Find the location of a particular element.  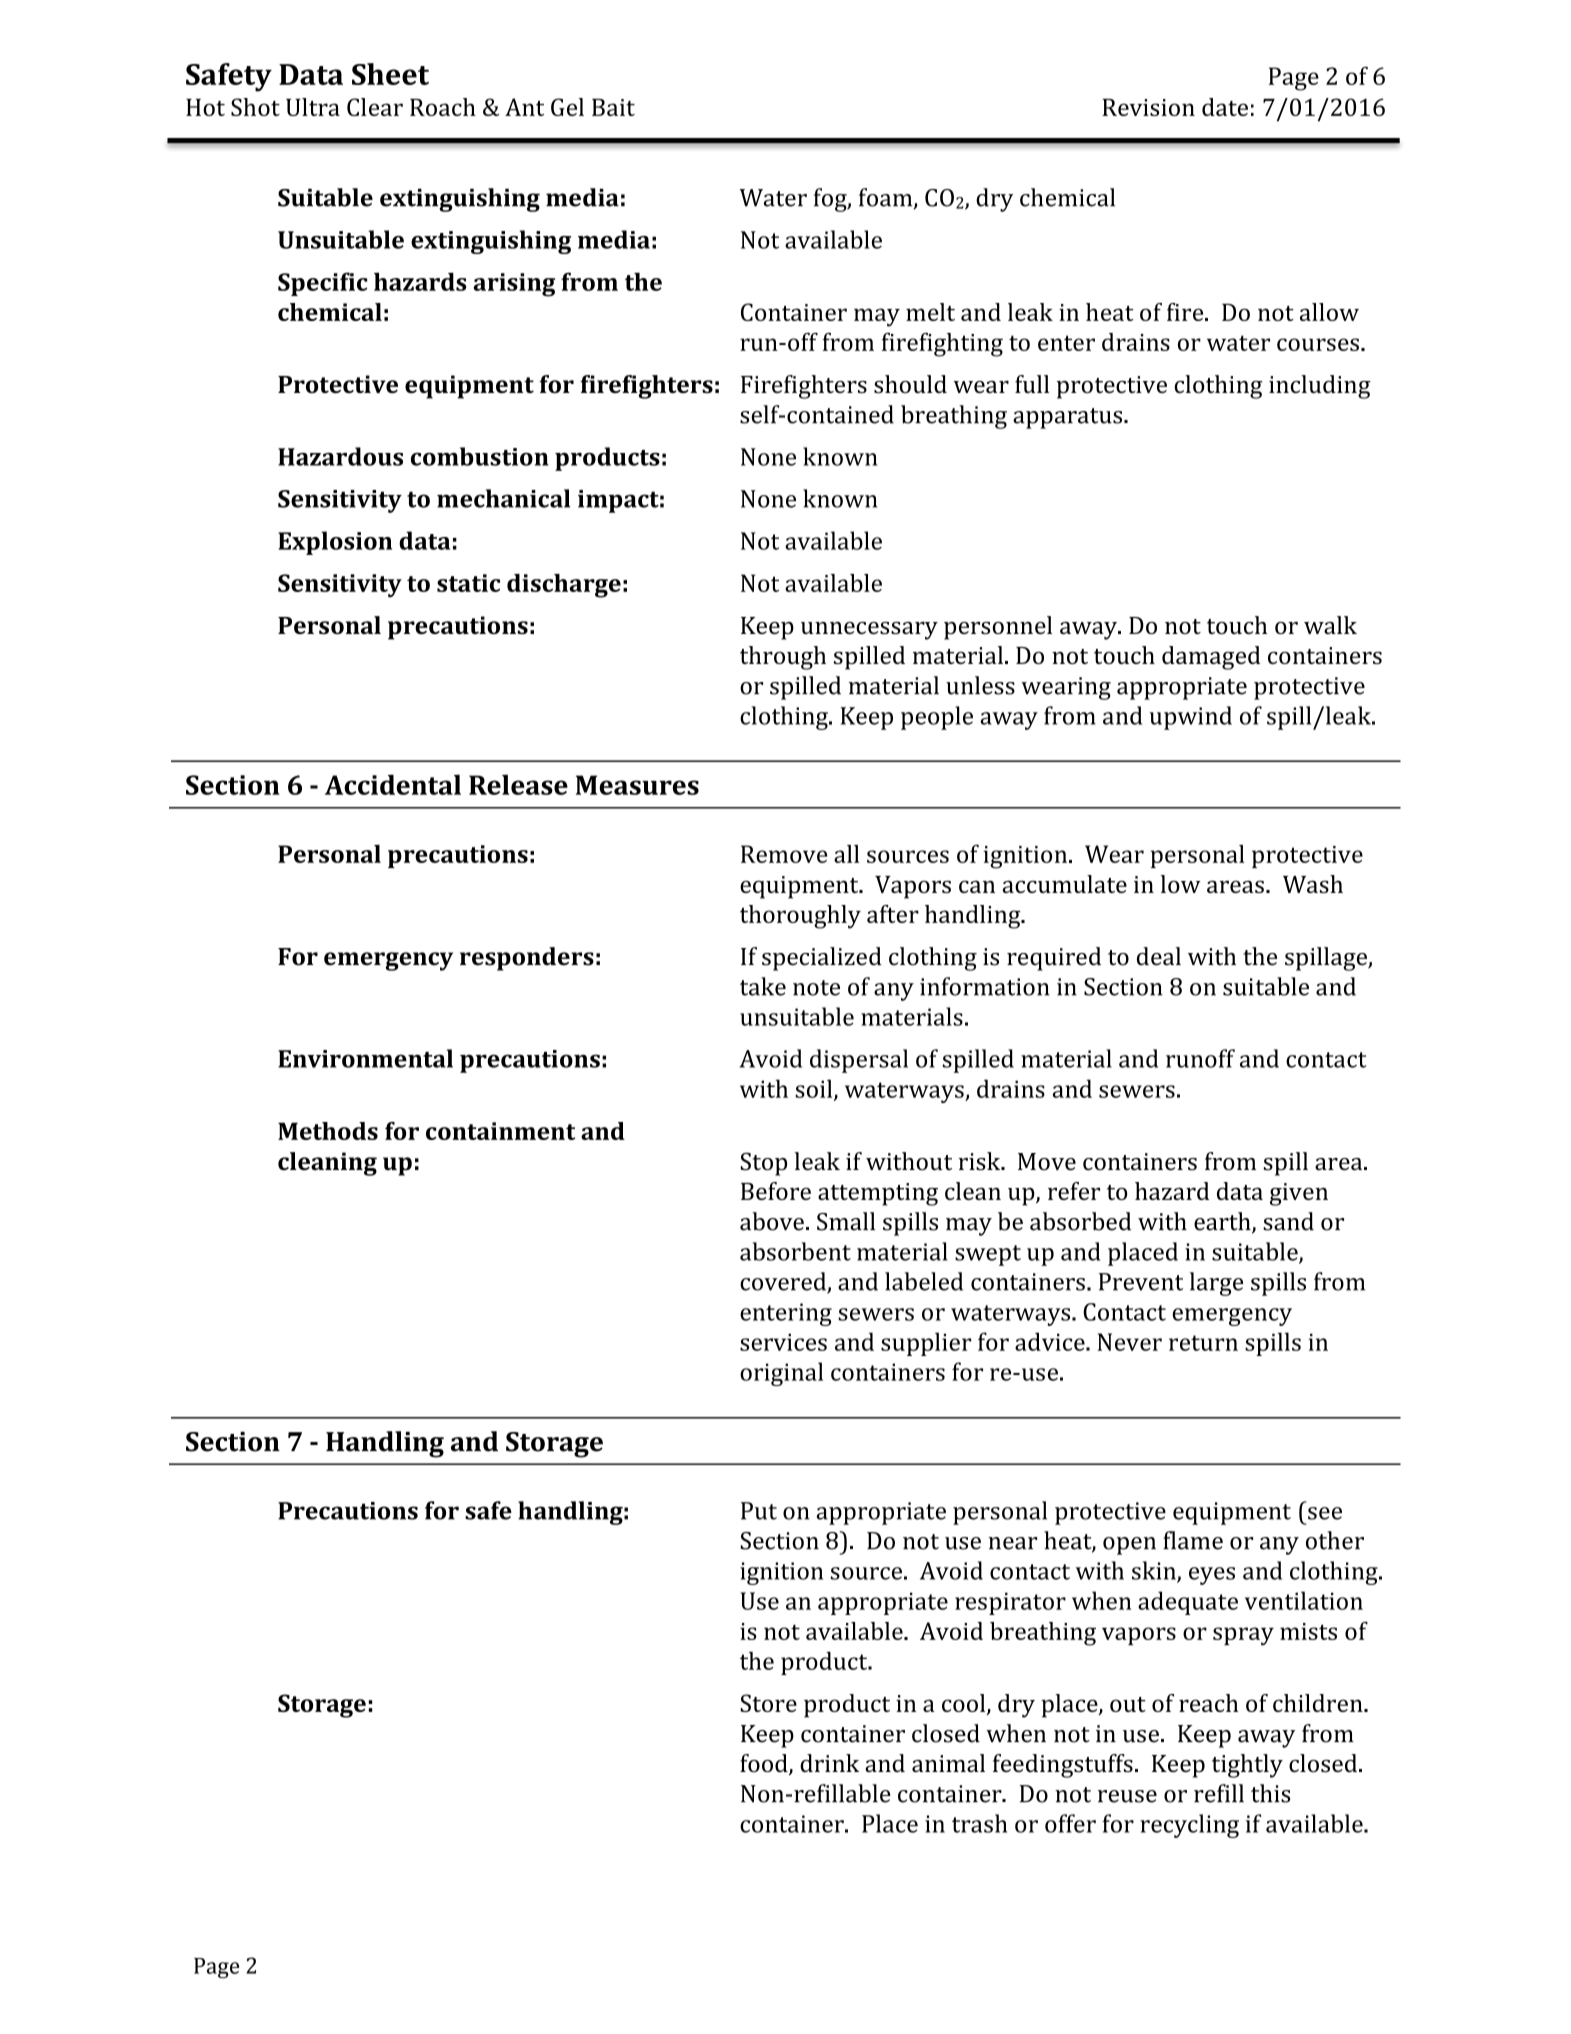

drink is located at coordinates (829, 1763).
